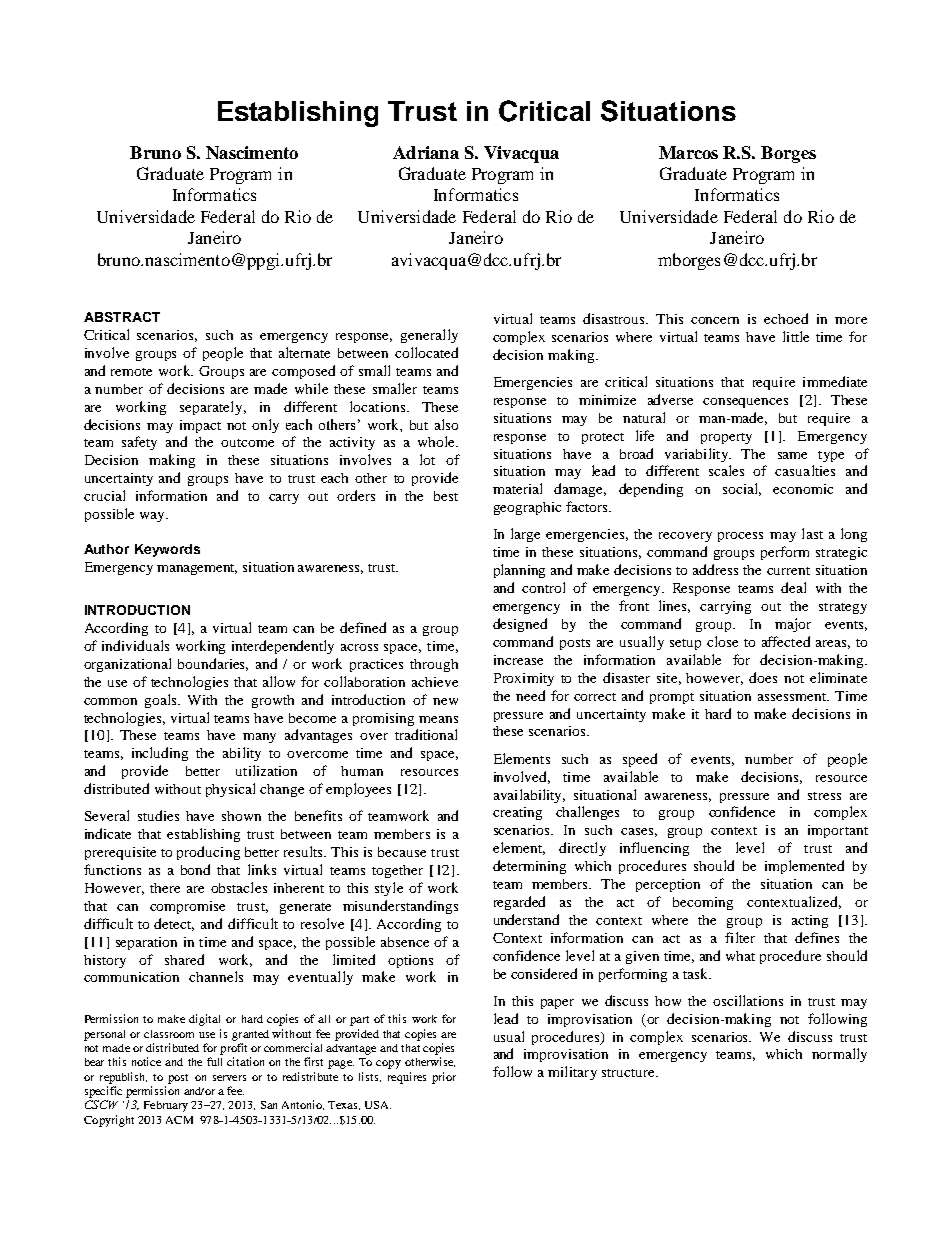  I want to click on assessment, so click(793, 697).
